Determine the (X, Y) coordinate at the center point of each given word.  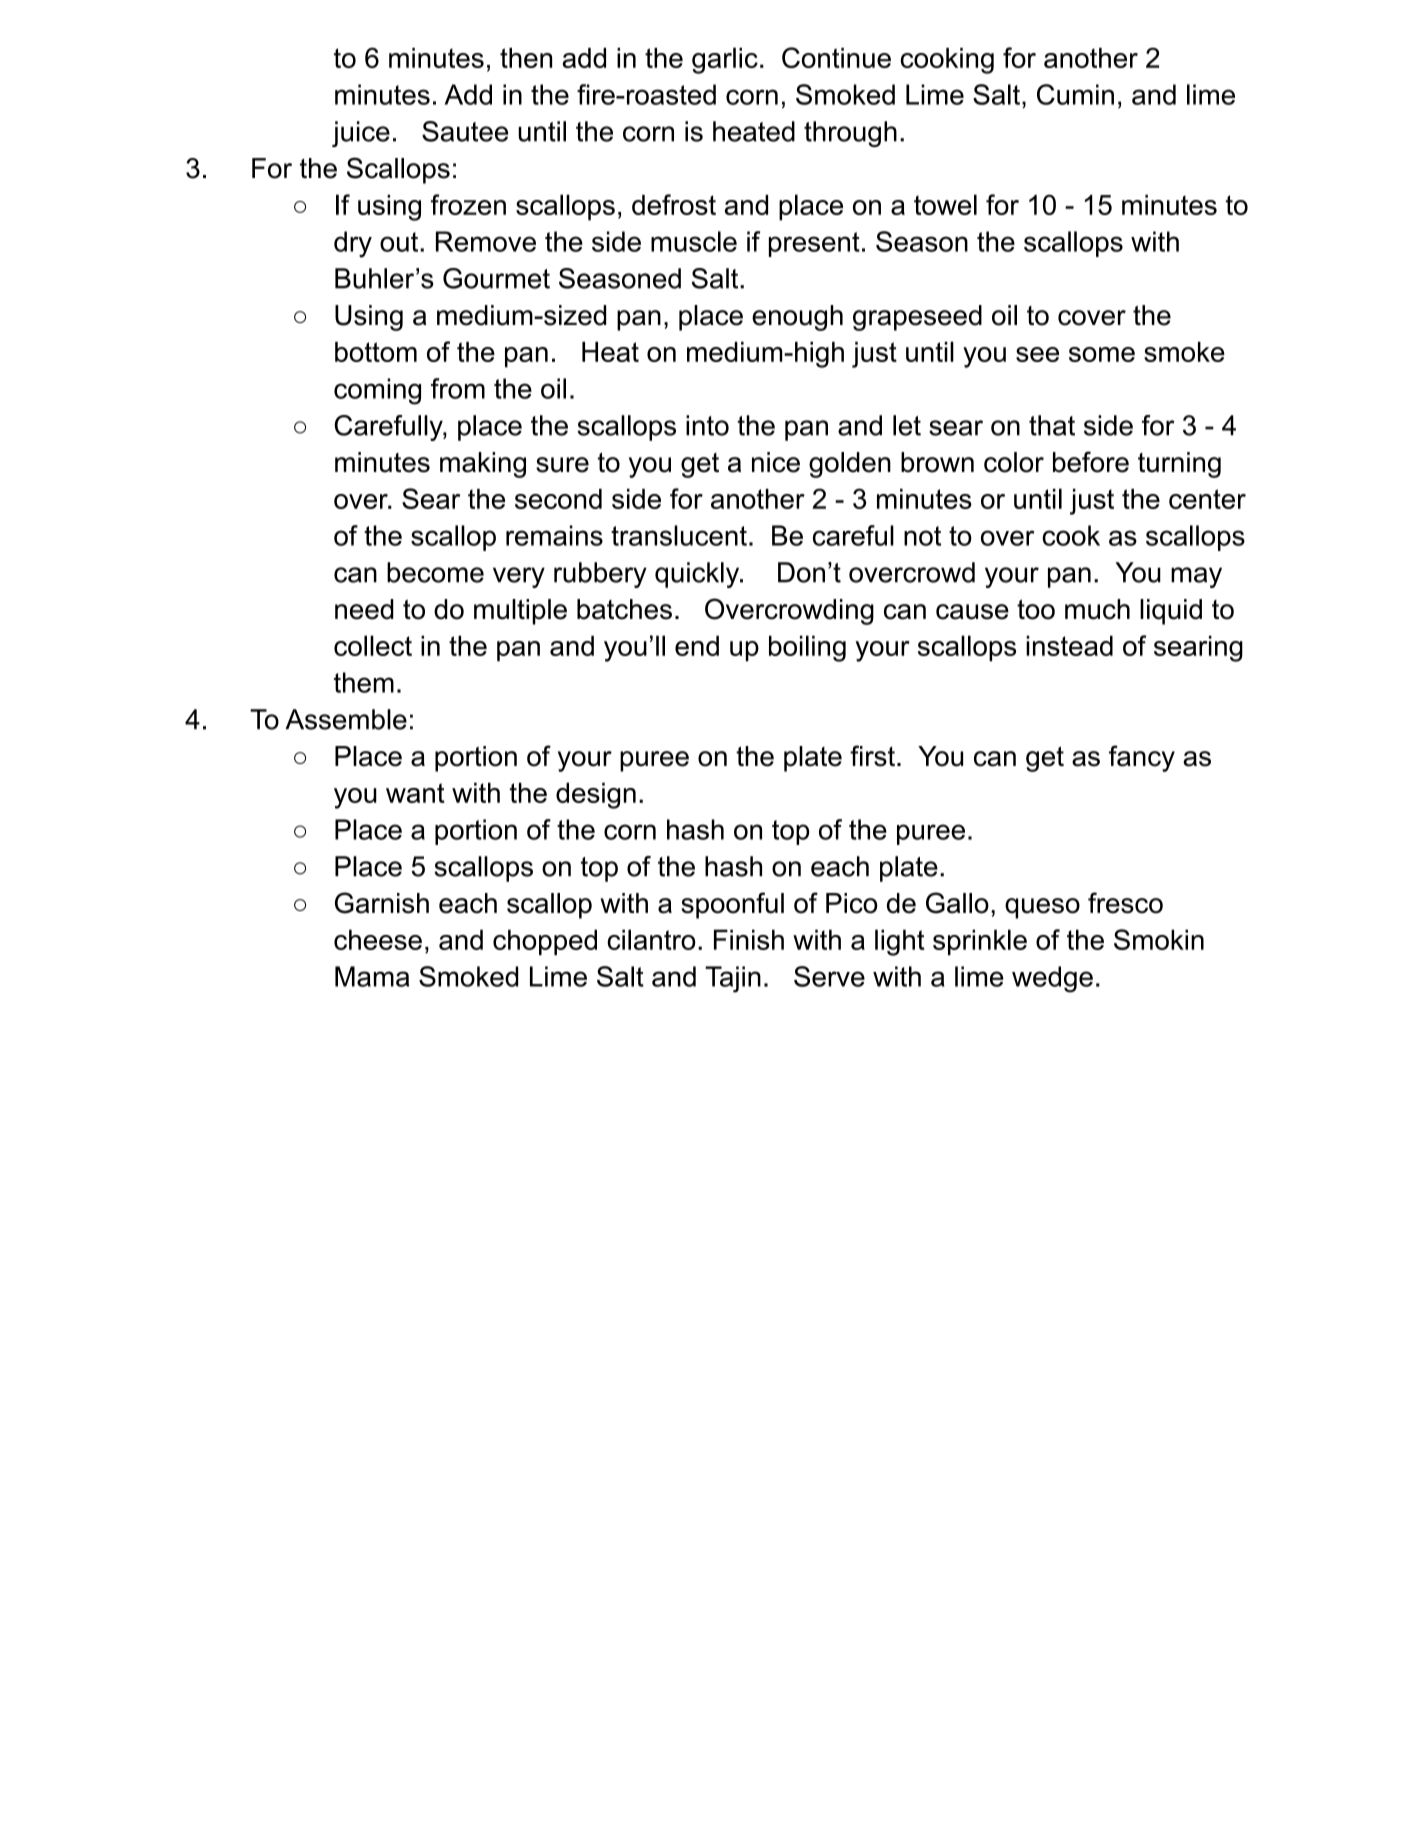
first (872, 756)
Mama (372, 976)
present (814, 244)
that (1052, 425)
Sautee (465, 131)
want (415, 793)
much (1097, 609)
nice (776, 462)
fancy (1142, 758)
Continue (836, 57)
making (483, 465)
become (435, 572)
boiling (807, 648)
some (1102, 354)
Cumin (1075, 94)
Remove (486, 241)
